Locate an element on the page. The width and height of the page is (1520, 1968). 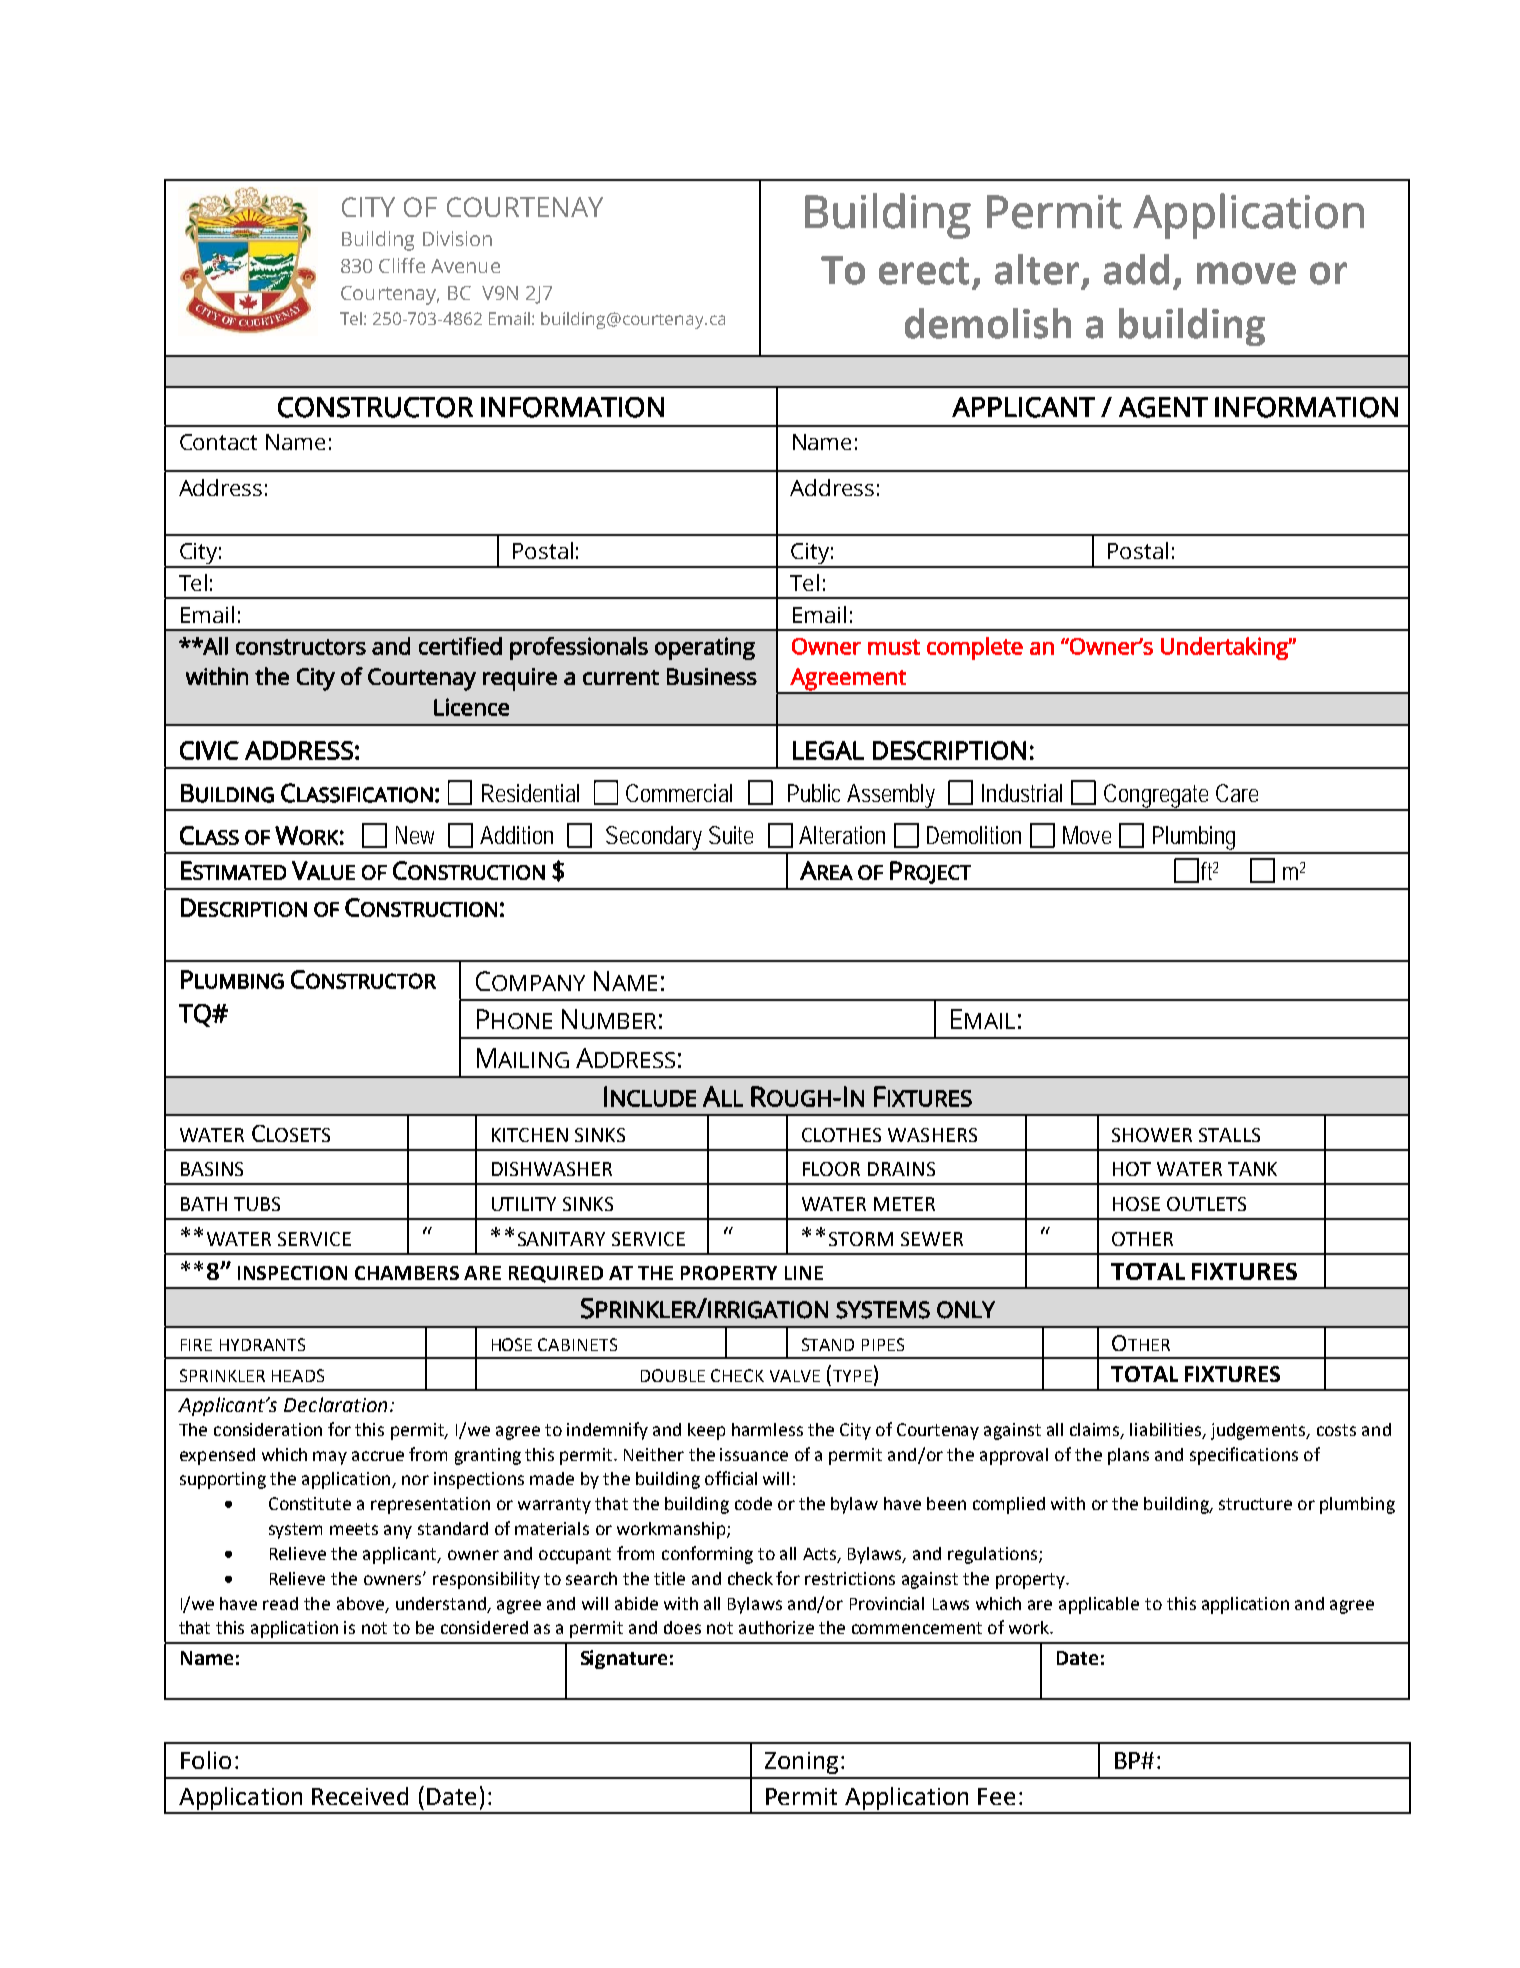
STALLS is located at coordinates (1229, 1135).
